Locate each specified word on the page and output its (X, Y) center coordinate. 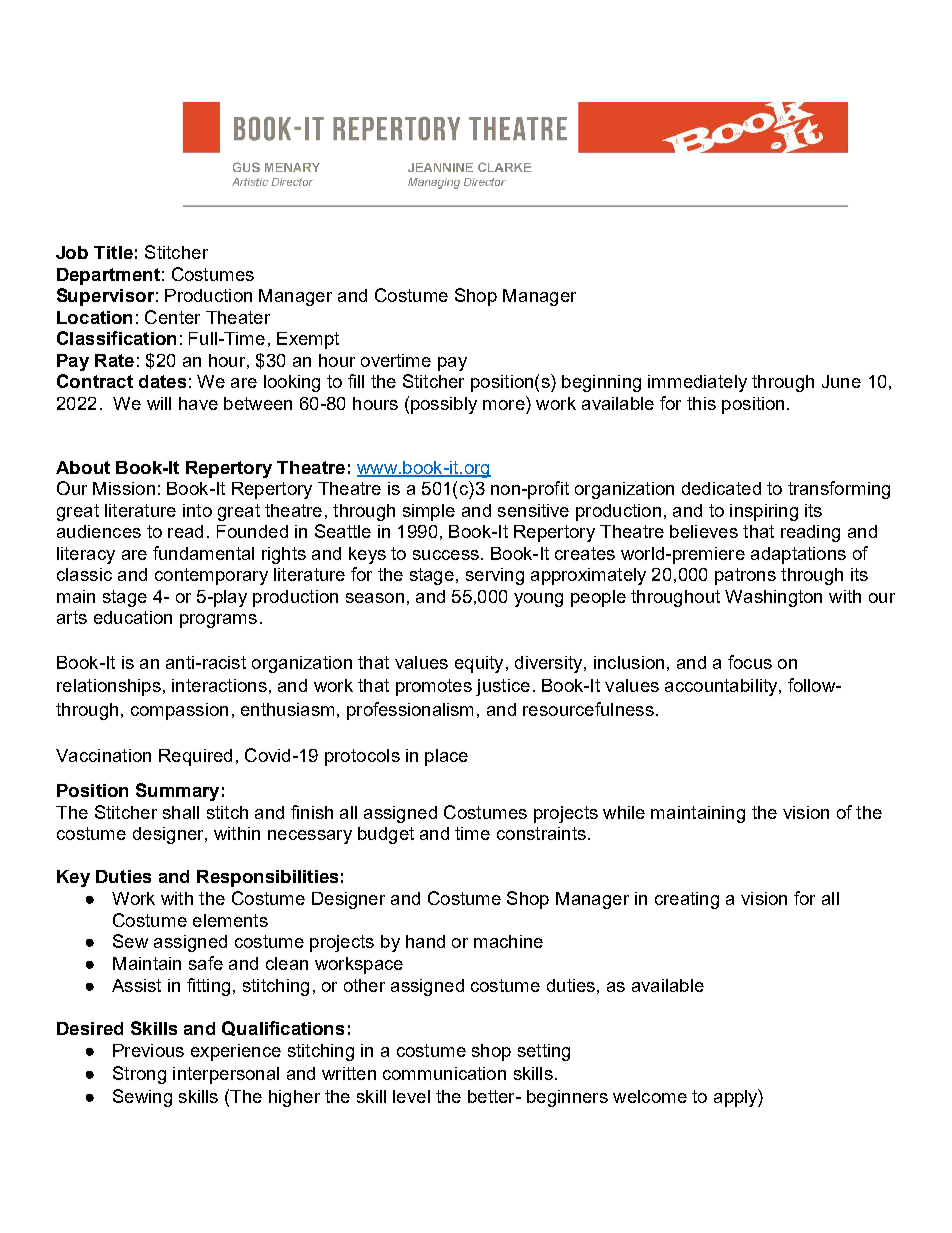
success (446, 555)
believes (704, 531)
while (624, 812)
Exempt (308, 340)
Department (108, 276)
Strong (139, 1075)
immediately (697, 383)
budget (386, 835)
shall (181, 812)
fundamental (203, 553)
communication (444, 1073)
